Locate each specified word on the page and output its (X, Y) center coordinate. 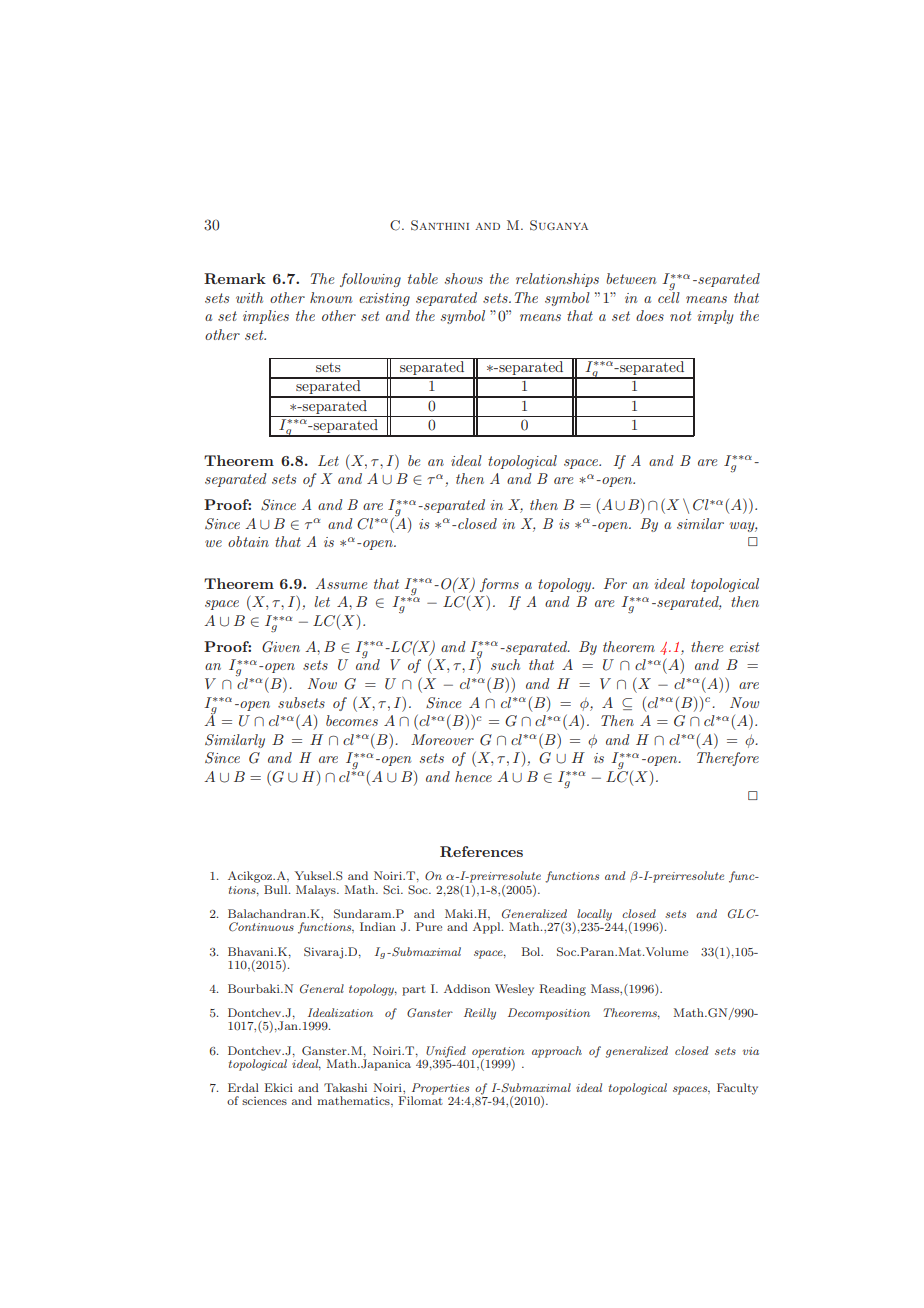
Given (281, 647)
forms (499, 585)
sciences (264, 1101)
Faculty (737, 1089)
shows (464, 278)
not (680, 316)
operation (498, 1052)
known (331, 297)
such (505, 664)
